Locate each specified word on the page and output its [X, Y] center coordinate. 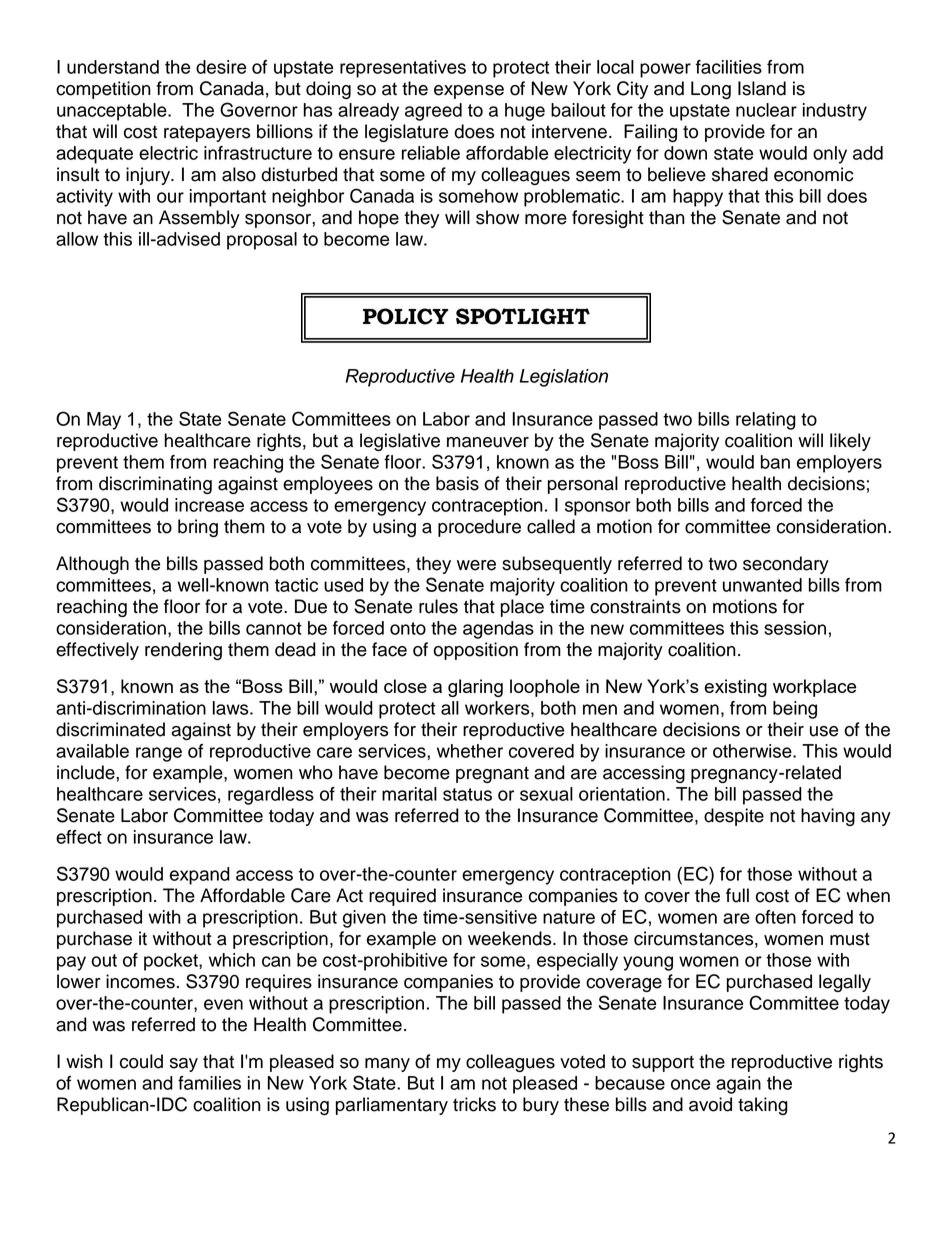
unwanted [762, 585]
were [476, 565]
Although [92, 565]
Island [762, 88]
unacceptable [113, 112]
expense [469, 92]
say [184, 1065]
